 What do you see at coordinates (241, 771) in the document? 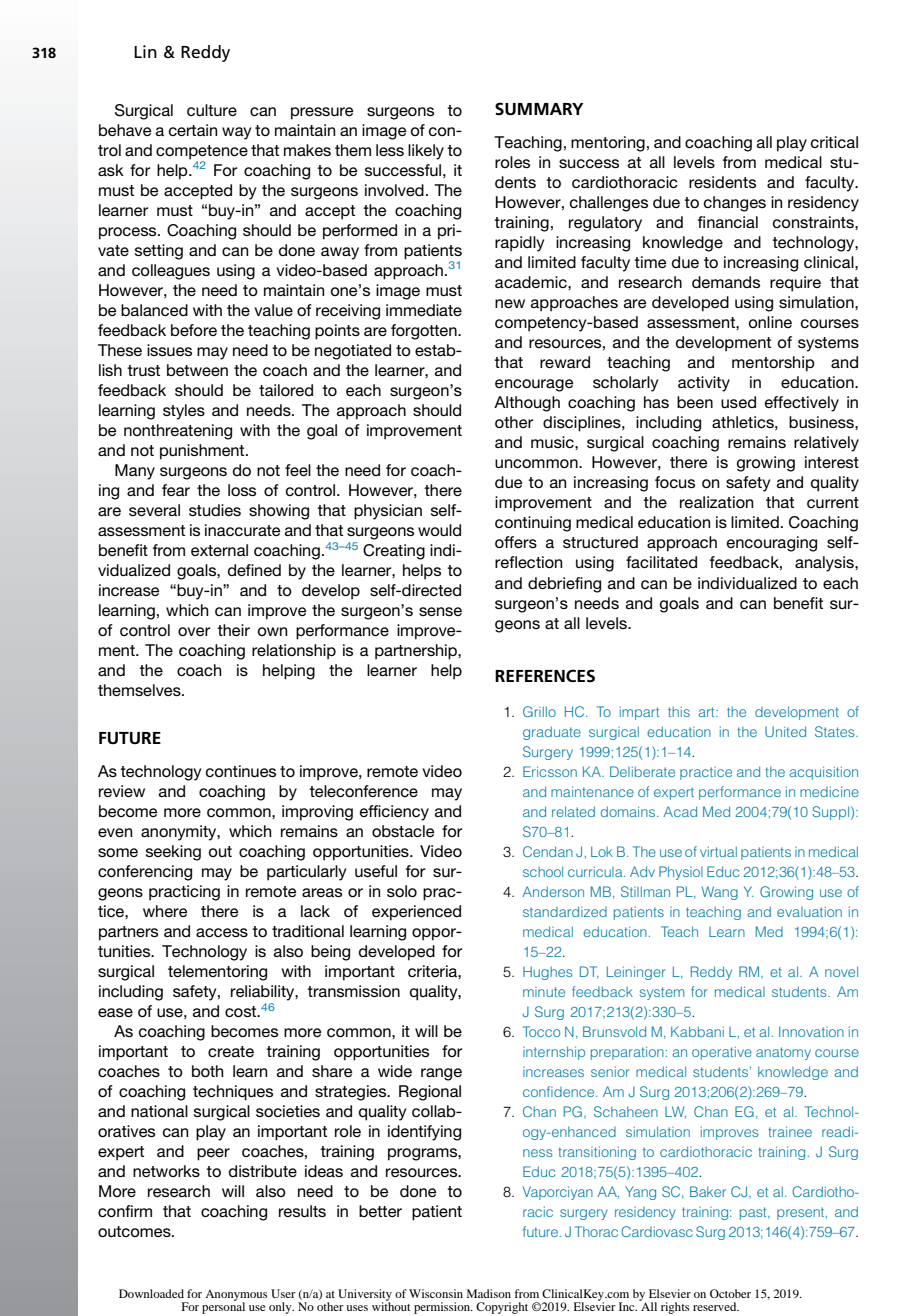
I see `continues` at bounding box center [241, 771].
